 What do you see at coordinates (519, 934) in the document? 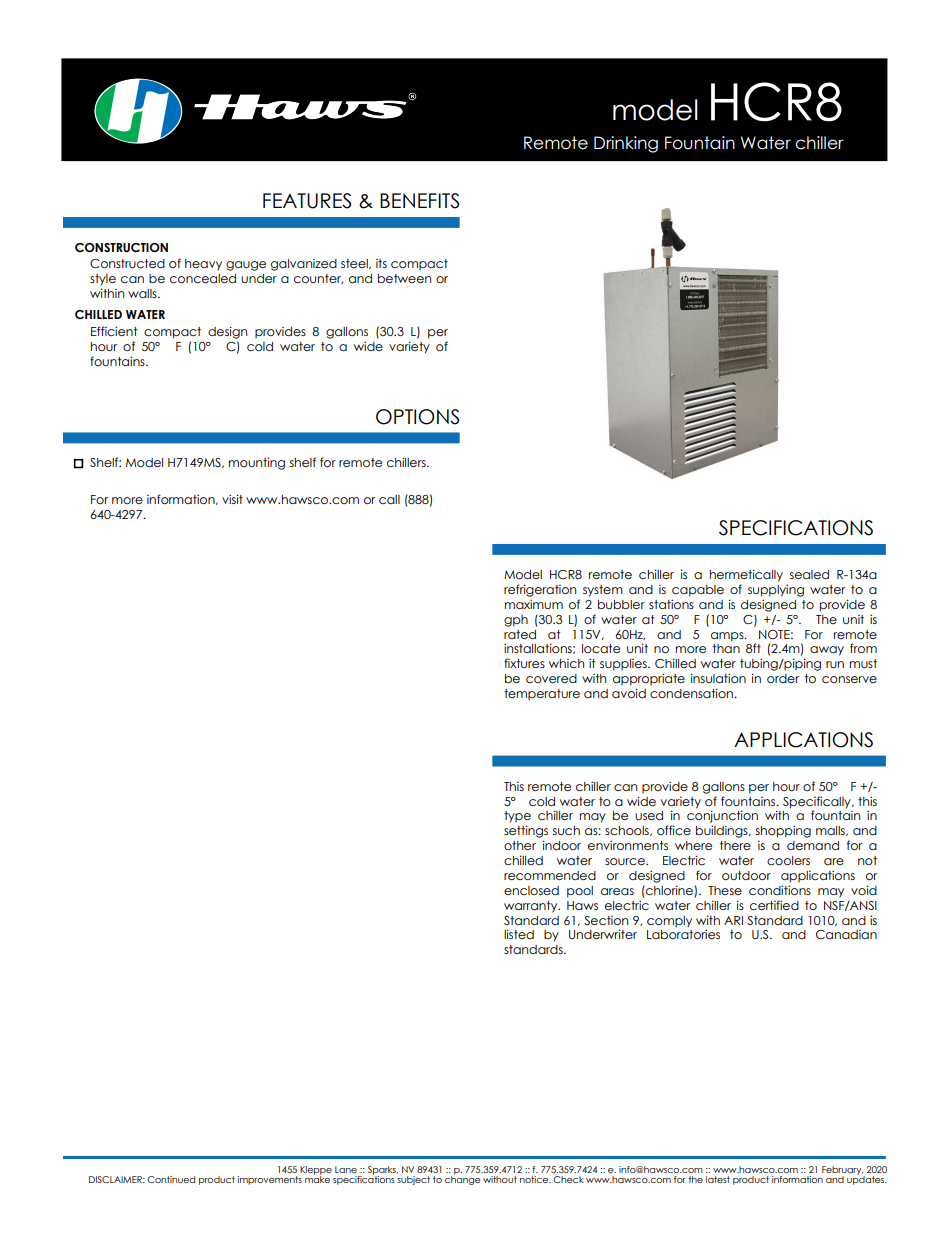
I see `listed` at bounding box center [519, 934].
